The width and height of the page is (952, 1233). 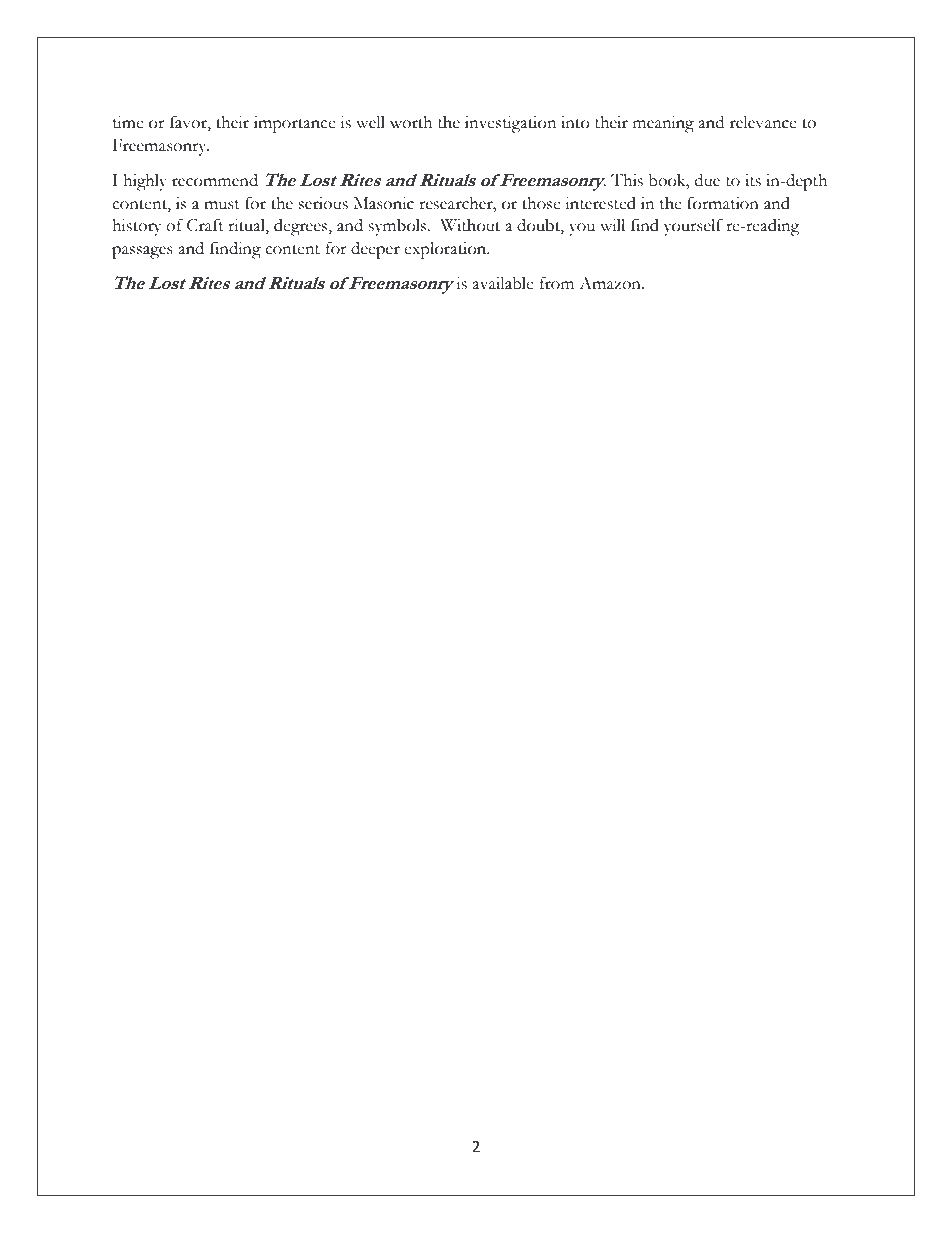 I want to click on Masonic, so click(x=384, y=203).
